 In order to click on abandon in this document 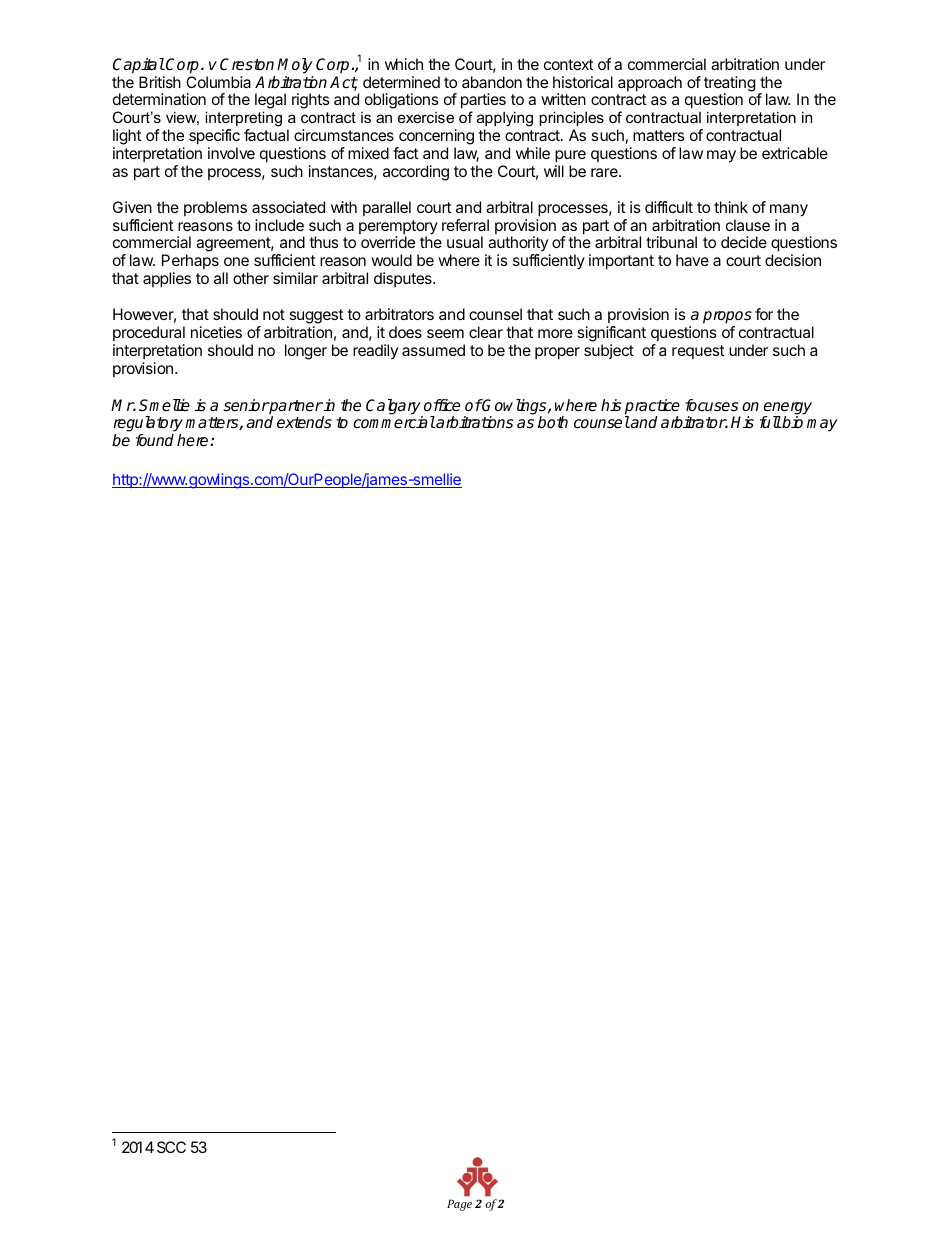, I will do `click(492, 82)`.
